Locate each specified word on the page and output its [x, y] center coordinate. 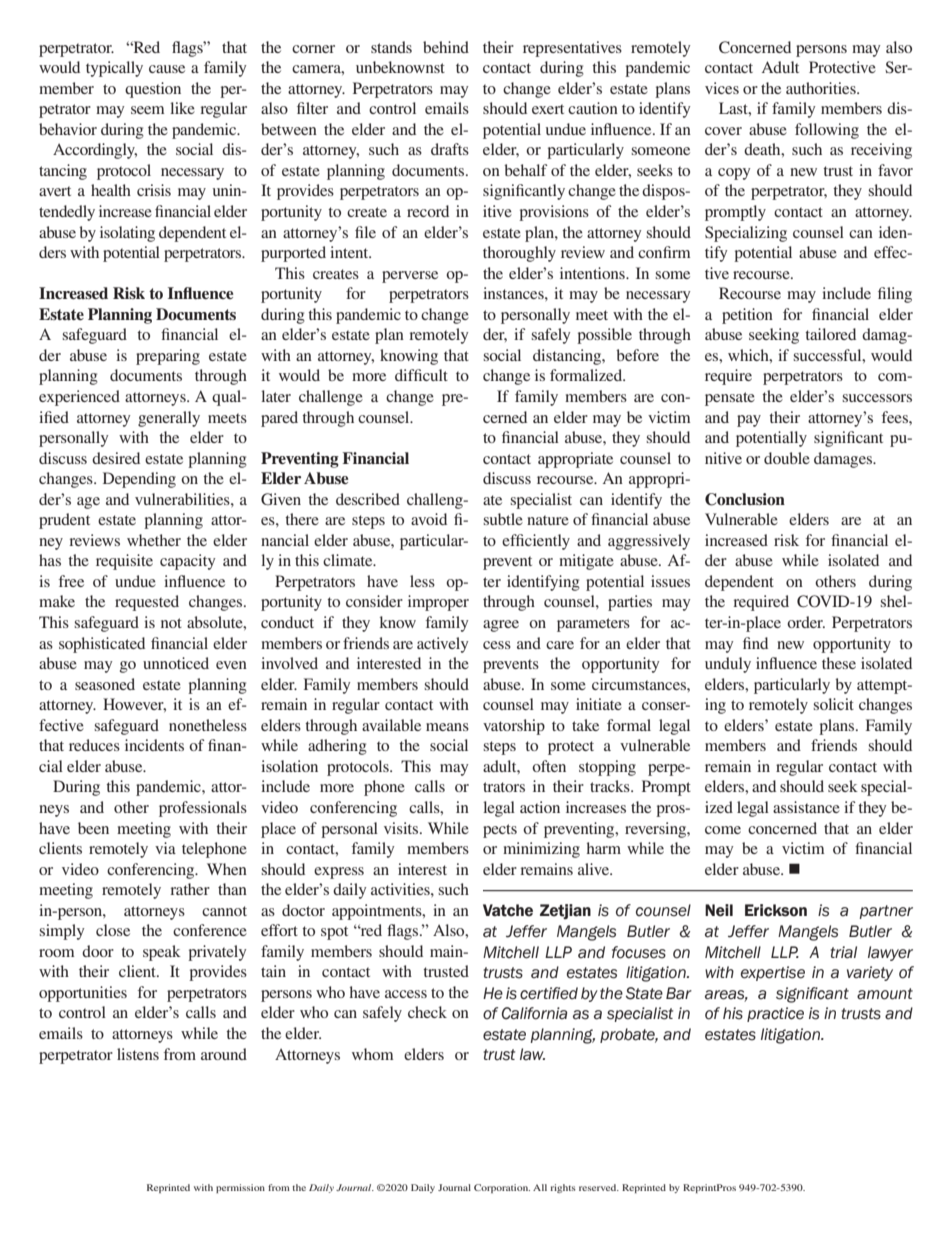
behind [446, 47]
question [153, 90]
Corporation [502, 1188]
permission [240, 1188]
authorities [822, 88]
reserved [599, 1187]
